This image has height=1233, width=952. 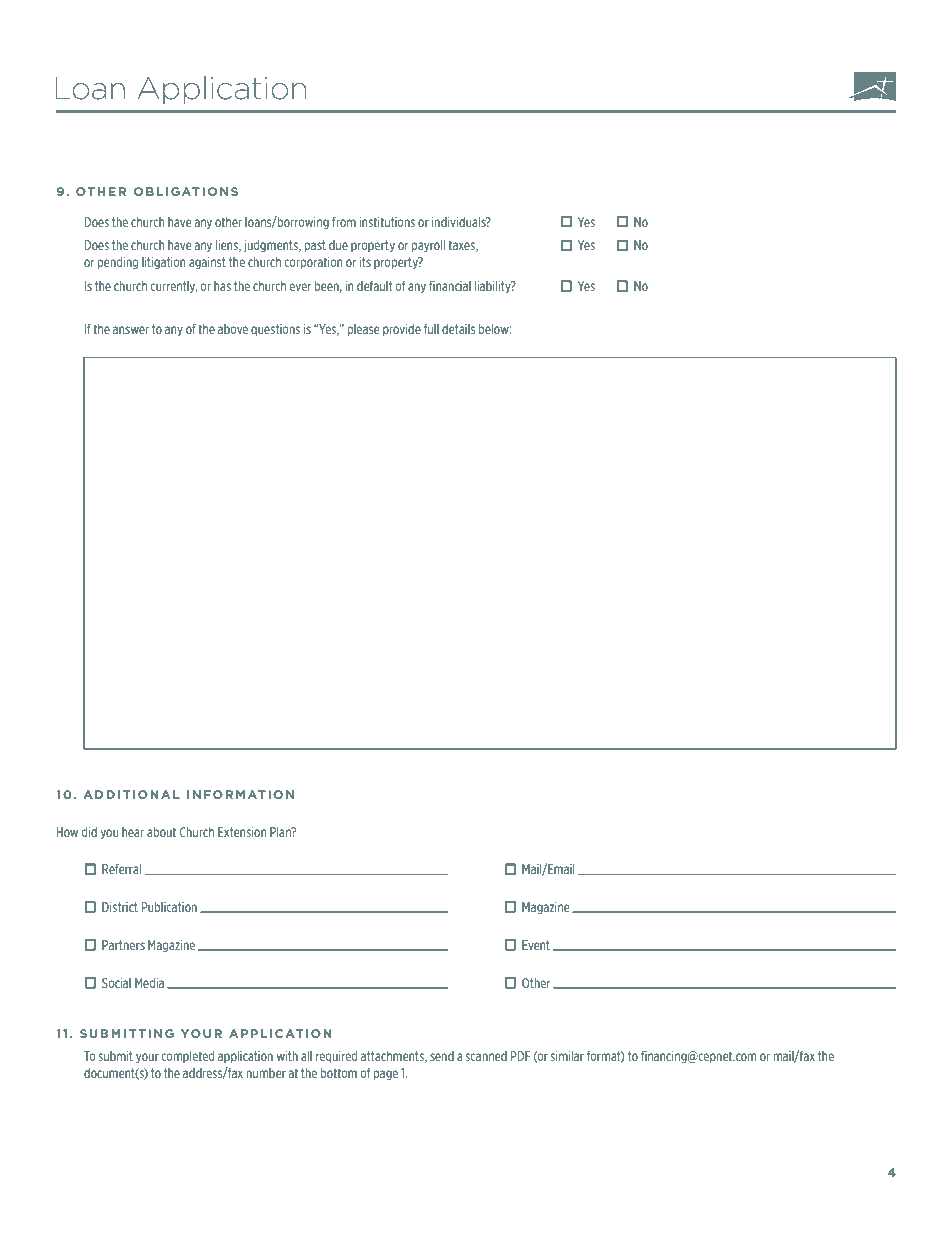 I want to click on Extension, so click(x=242, y=832).
